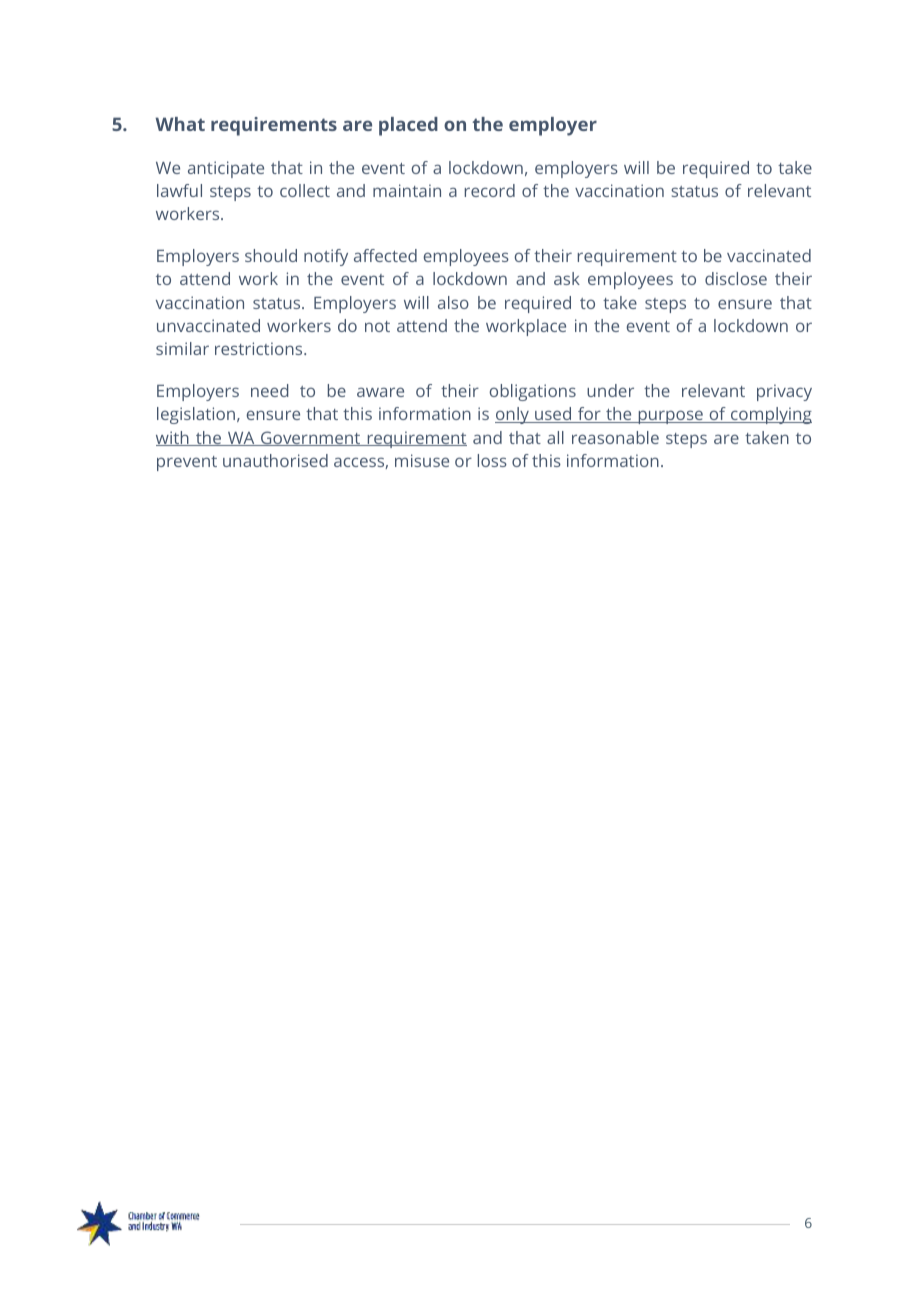 The height and width of the page is (1308, 924). I want to click on unauthorised, so click(275, 460).
